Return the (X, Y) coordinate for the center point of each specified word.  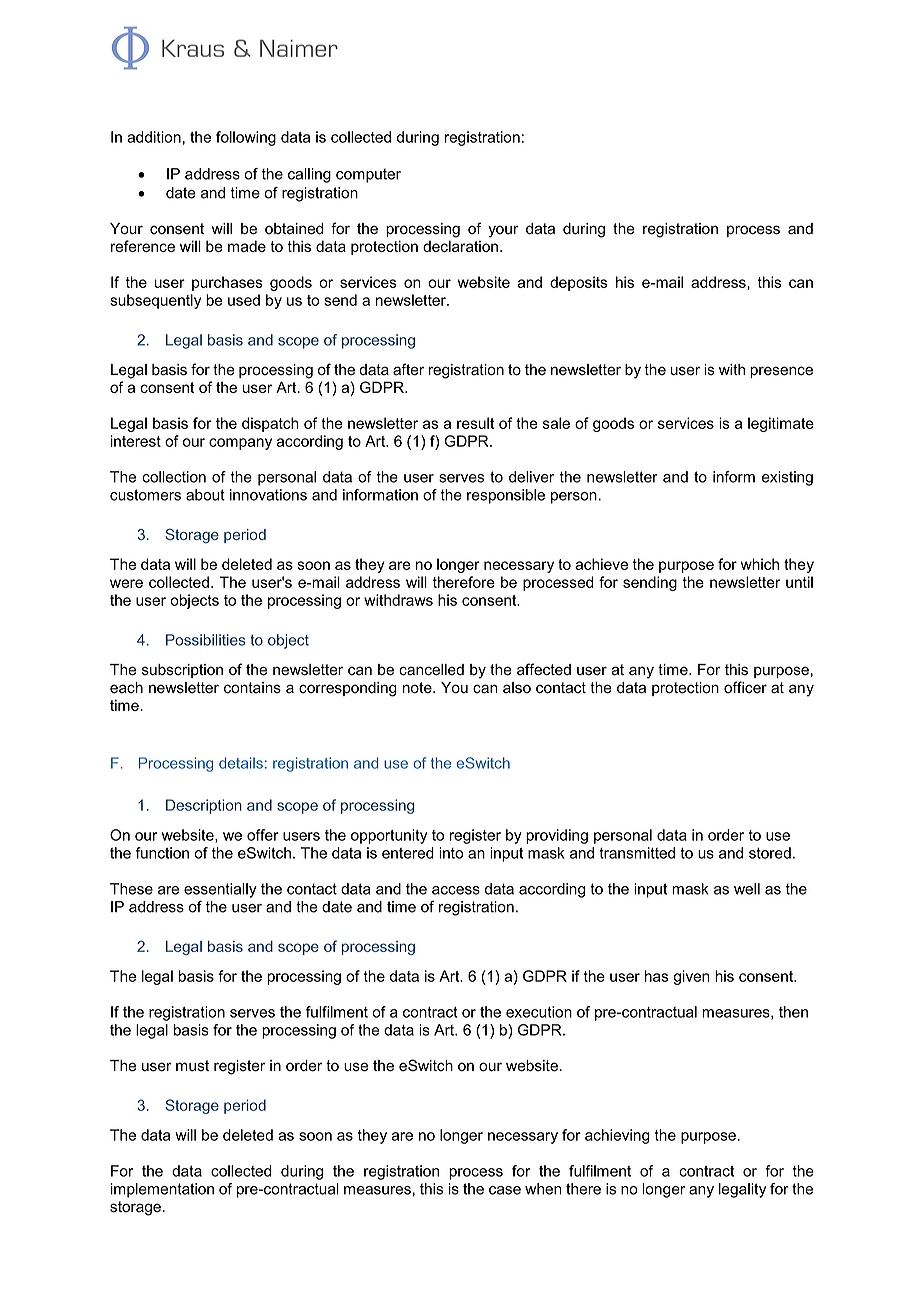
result (475, 423)
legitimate (781, 424)
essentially (220, 890)
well (747, 889)
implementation (162, 1190)
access (456, 890)
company (240, 444)
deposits (578, 283)
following (246, 138)
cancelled (431, 670)
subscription (182, 671)
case (505, 1190)
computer (368, 176)
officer (745, 687)
